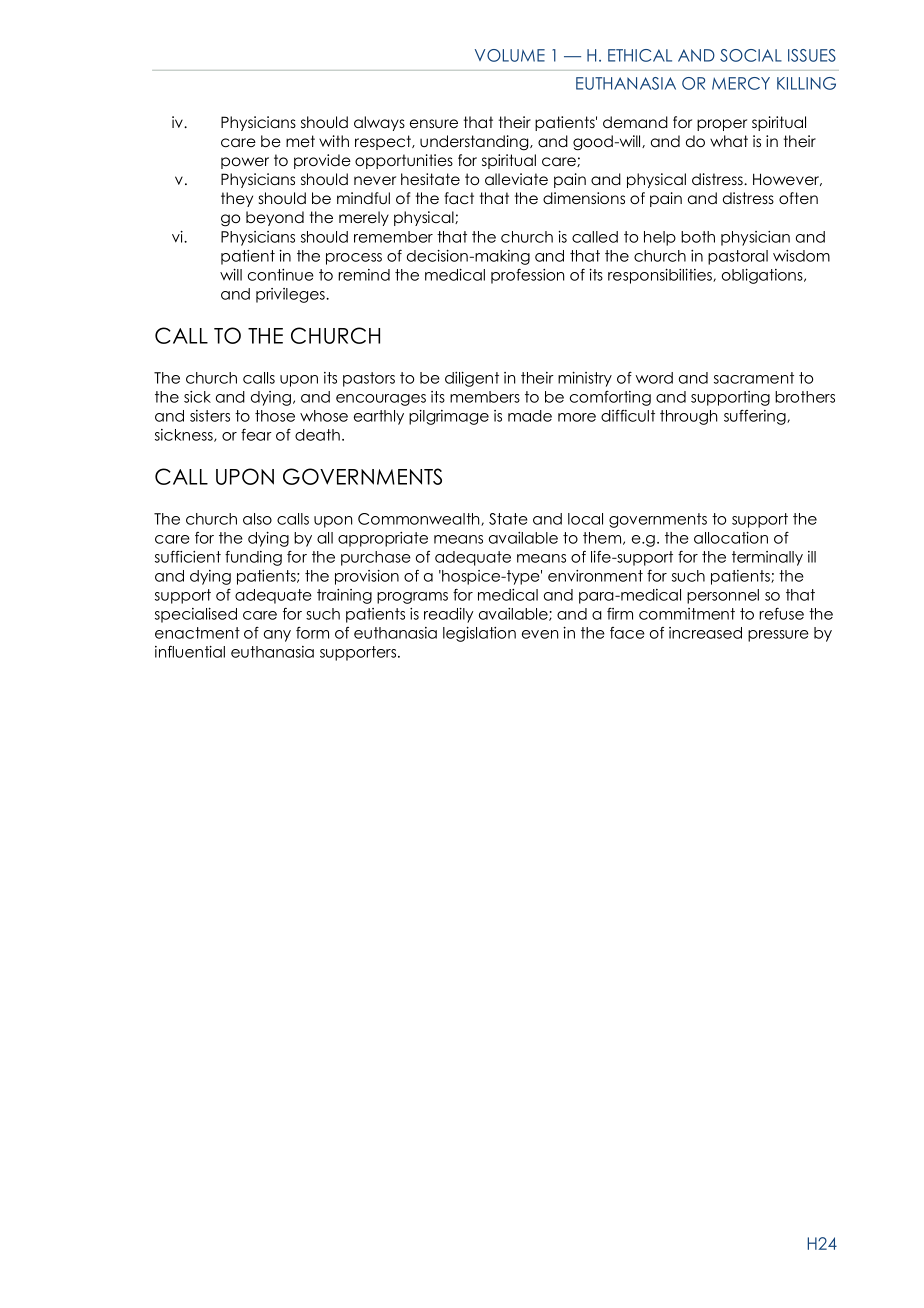  What do you see at coordinates (275, 218) in the screenshot?
I see `beyond` at bounding box center [275, 218].
